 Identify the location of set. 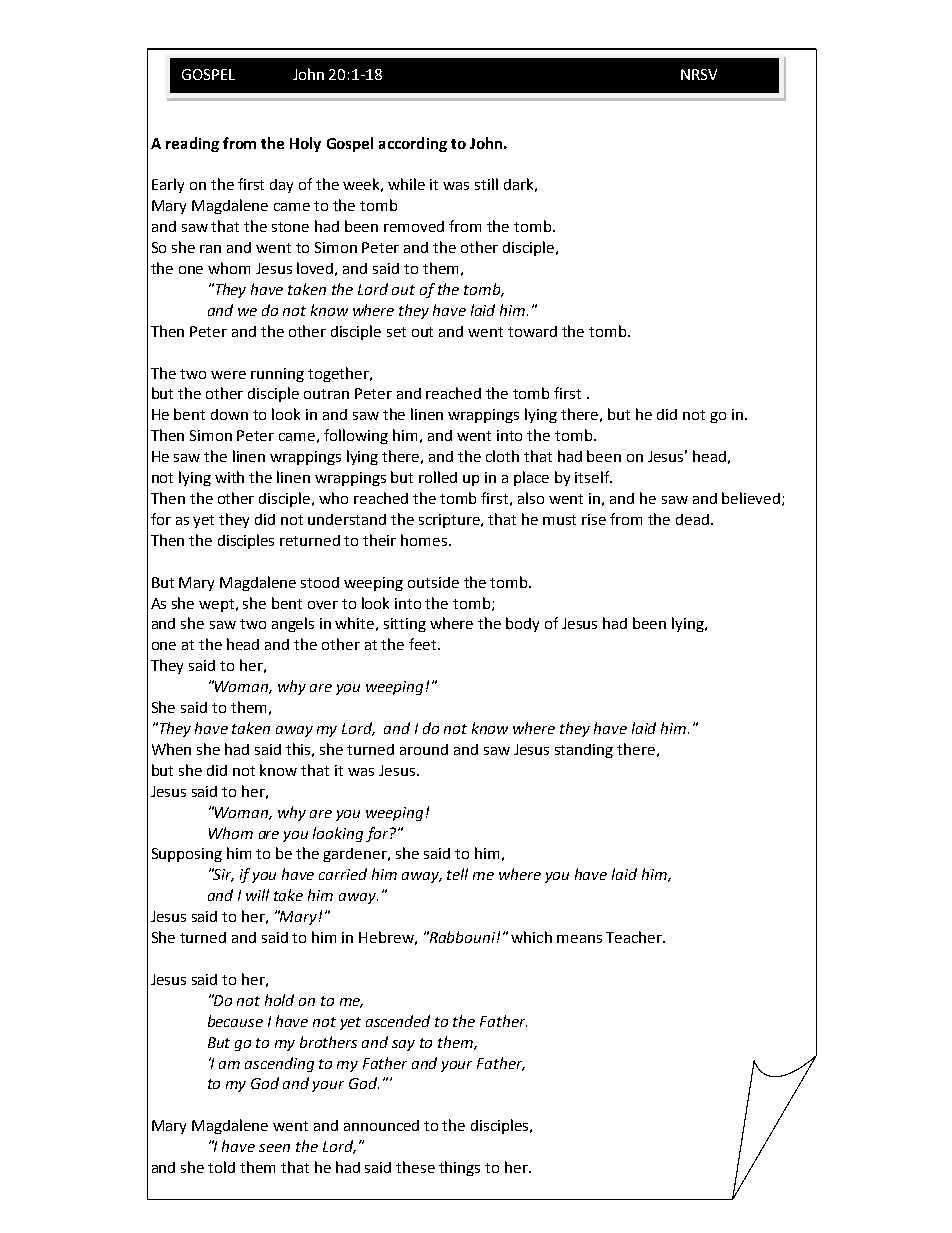
(396, 332).
